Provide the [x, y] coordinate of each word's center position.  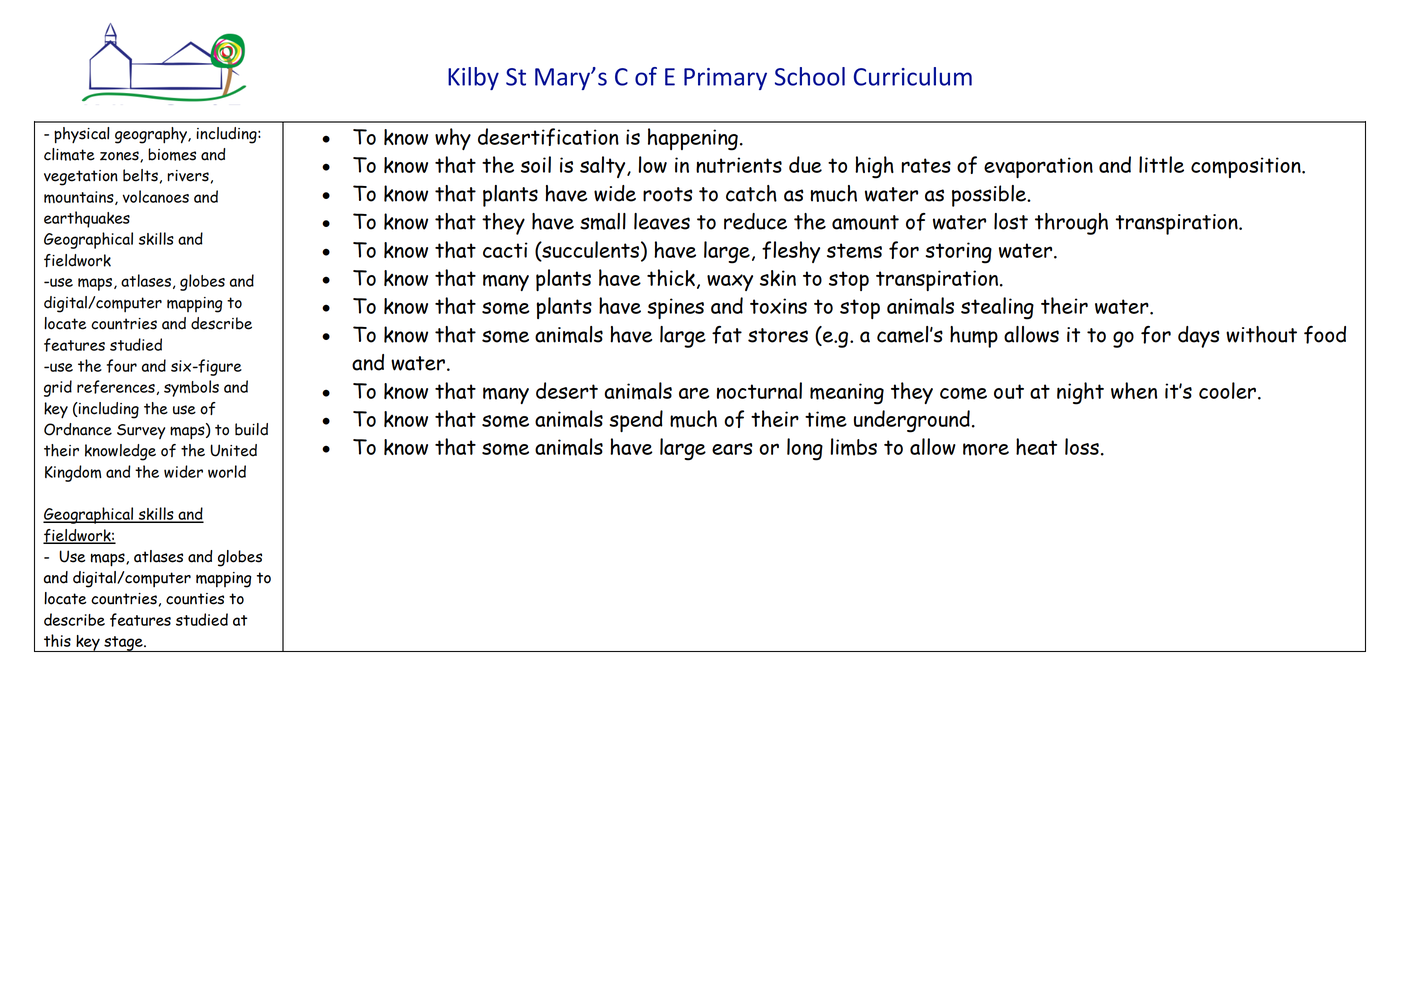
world [227, 471]
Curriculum [913, 76]
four [122, 366]
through [1071, 224]
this [57, 640]
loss [1082, 446]
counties [195, 599]
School [810, 76]
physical [82, 135]
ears [732, 449]
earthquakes [87, 219]
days [1198, 337]
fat [727, 335]
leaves [662, 221]
